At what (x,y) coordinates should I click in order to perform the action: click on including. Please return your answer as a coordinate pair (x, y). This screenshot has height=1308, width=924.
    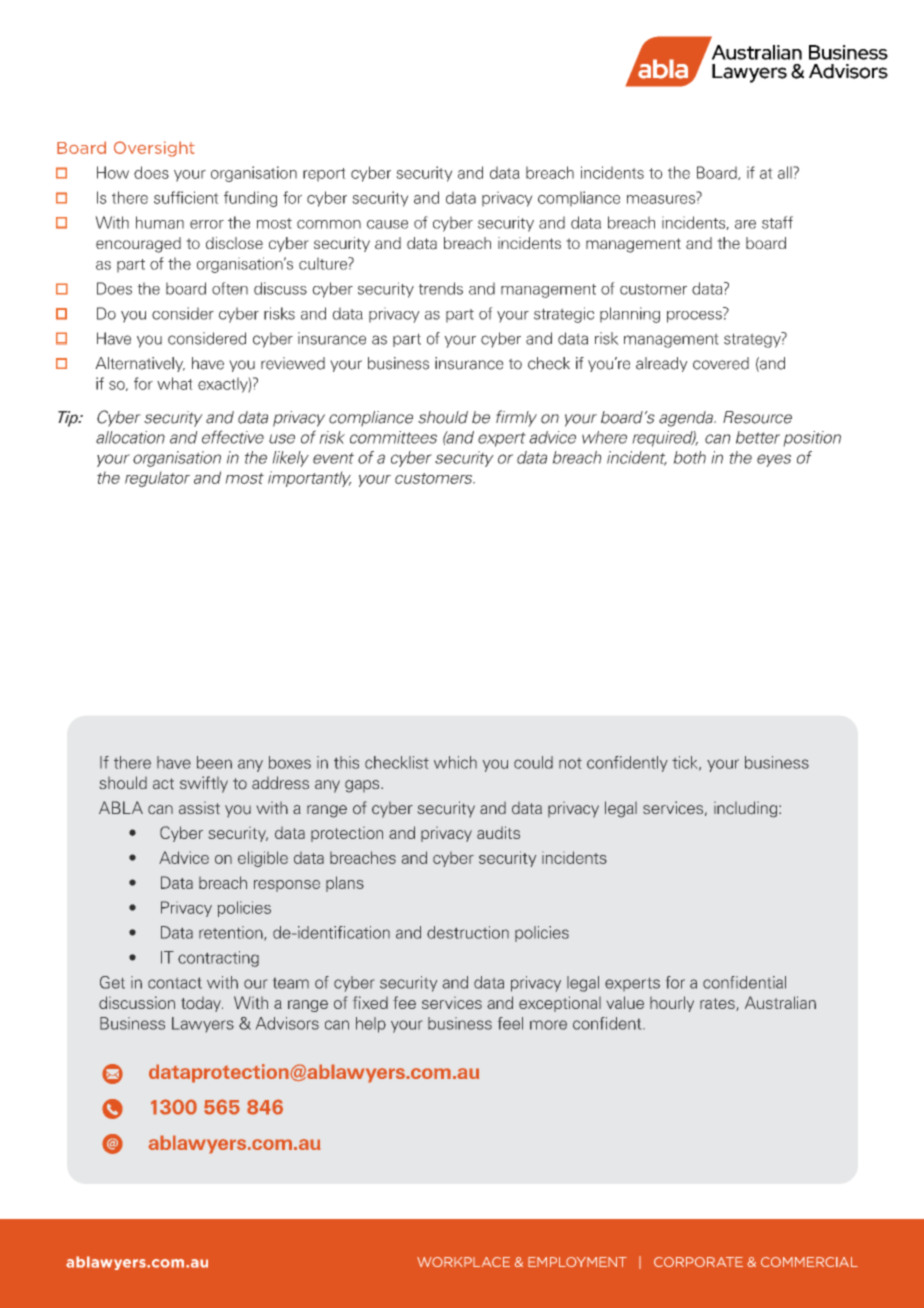
    Looking at the image, I should click on (747, 809).
